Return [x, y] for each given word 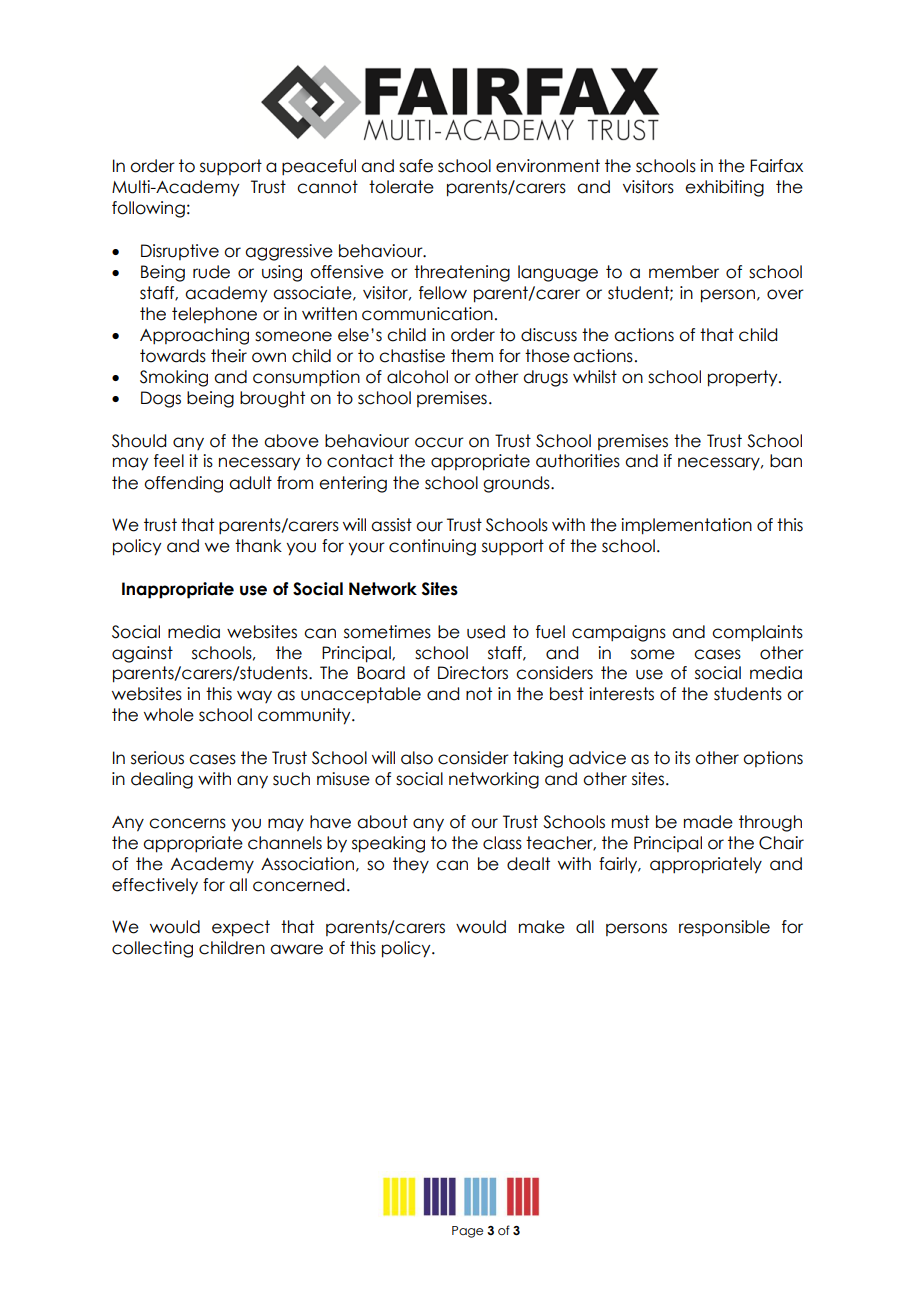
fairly [619, 865]
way [254, 696]
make [542, 927]
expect [241, 928]
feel [169, 461]
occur [439, 442]
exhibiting [724, 188]
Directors [473, 673]
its [682, 758]
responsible [724, 928]
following [148, 209]
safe [416, 166]
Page [467, 1232]
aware [296, 949]
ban [786, 461]
